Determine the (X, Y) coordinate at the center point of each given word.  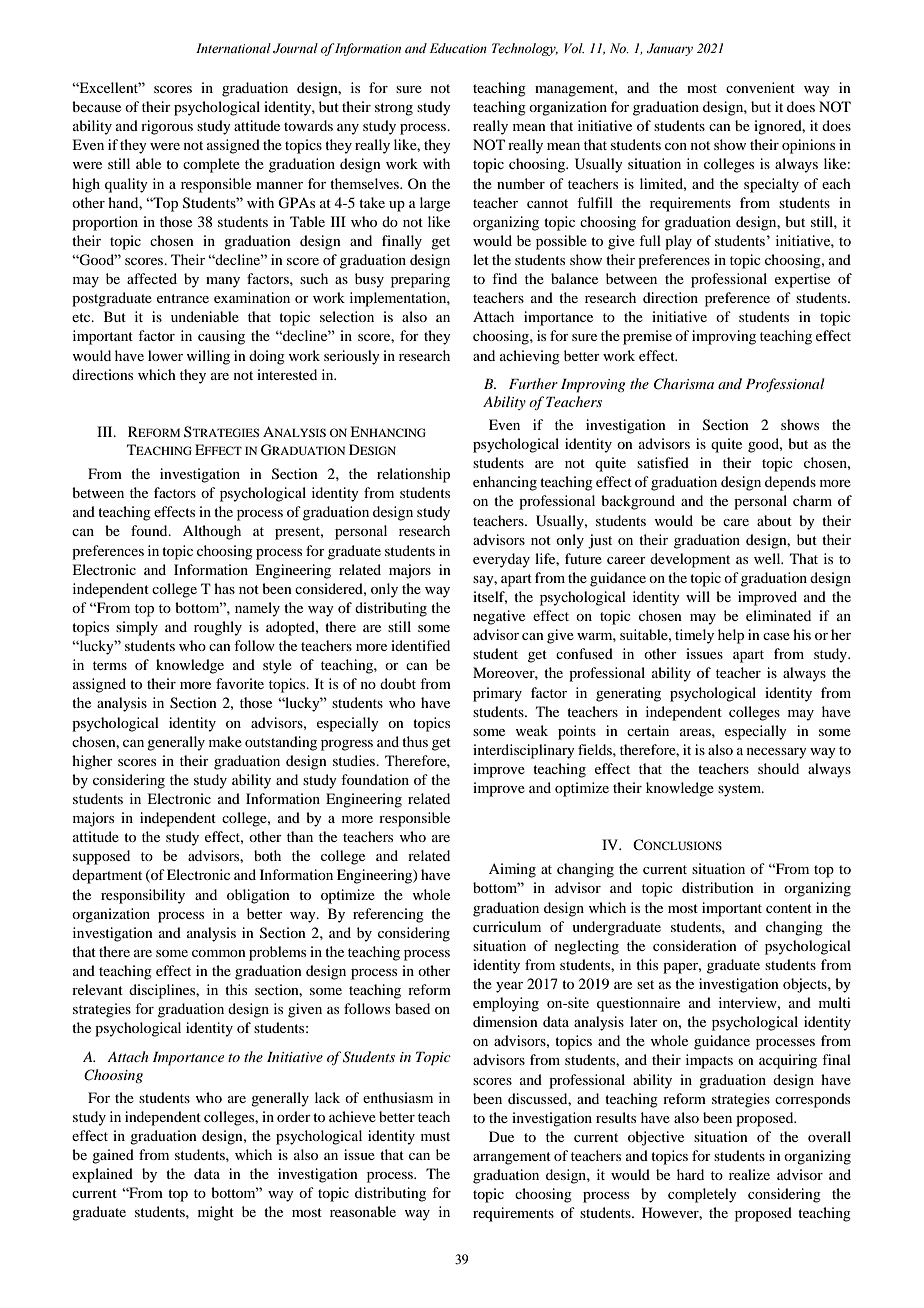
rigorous (167, 127)
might (216, 1213)
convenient (760, 87)
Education (458, 48)
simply (137, 628)
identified (420, 645)
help (731, 636)
